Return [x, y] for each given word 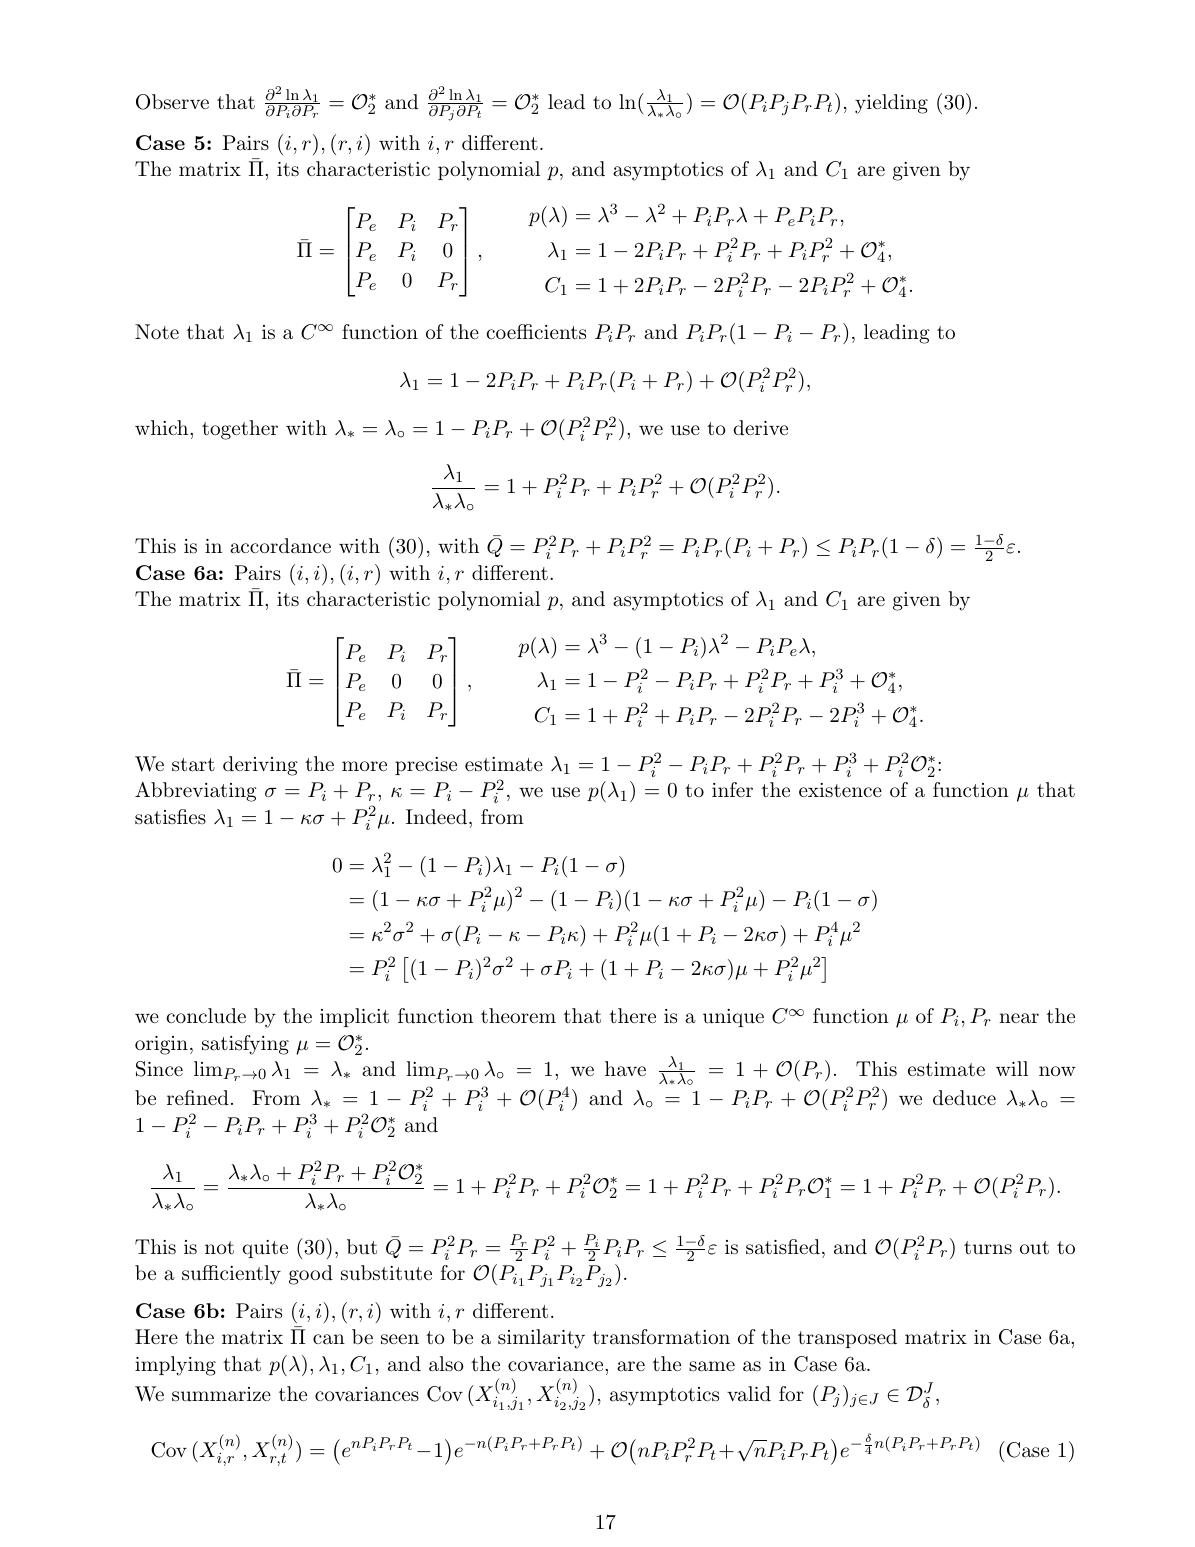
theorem [518, 1015]
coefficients [536, 332]
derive [760, 427]
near [1019, 1018]
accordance [280, 546]
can [329, 1339]
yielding [891, 104]
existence [840, 790]
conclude [206, 1016]
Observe [172, 102]
